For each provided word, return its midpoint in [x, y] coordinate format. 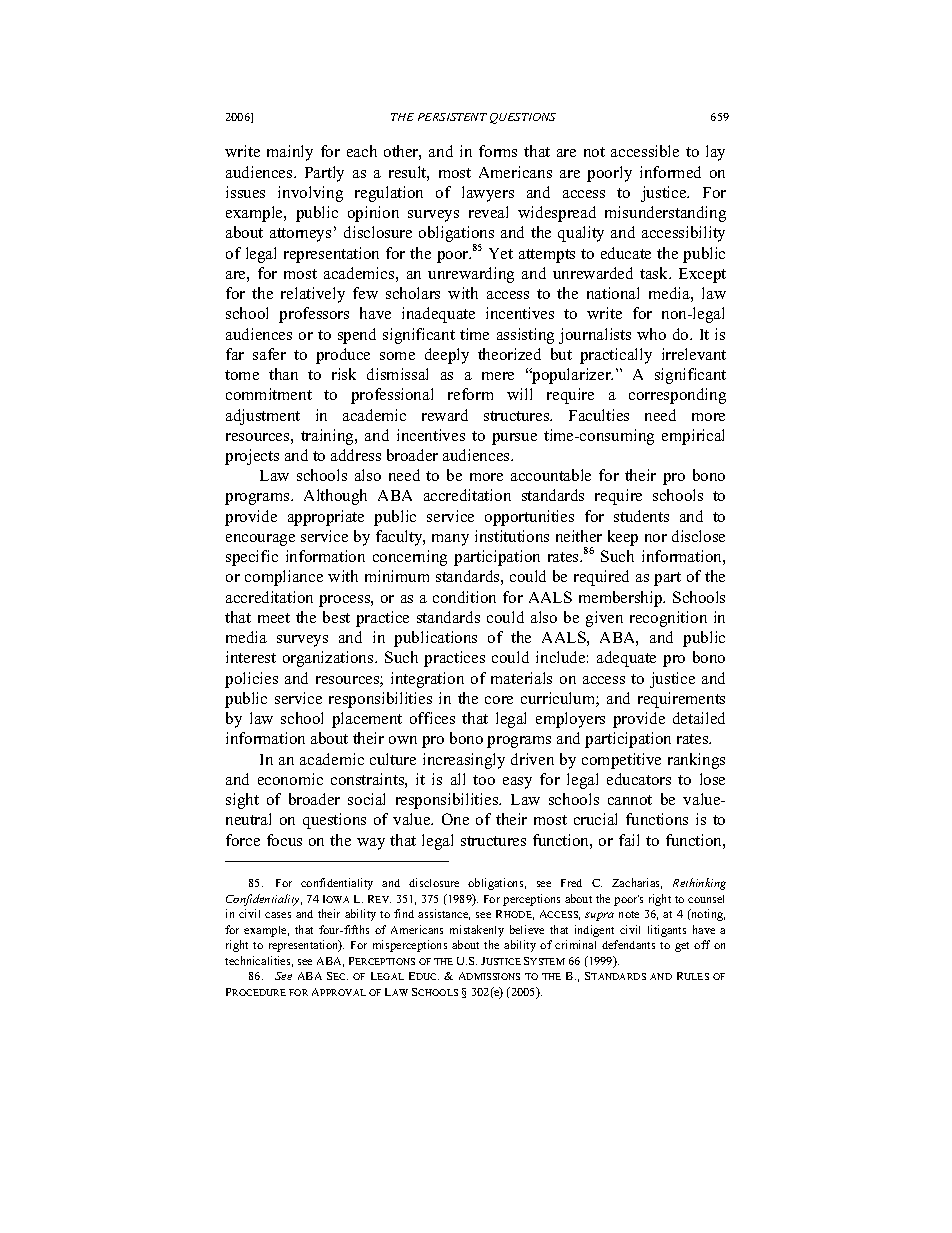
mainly [290, 153]
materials [521, 678]
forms [498, 151]
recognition [668, 619]
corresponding [677, 396]
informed [670, 172]
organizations [329, 659]
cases [278, 915]
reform [470, 394]
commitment [269, 394]
